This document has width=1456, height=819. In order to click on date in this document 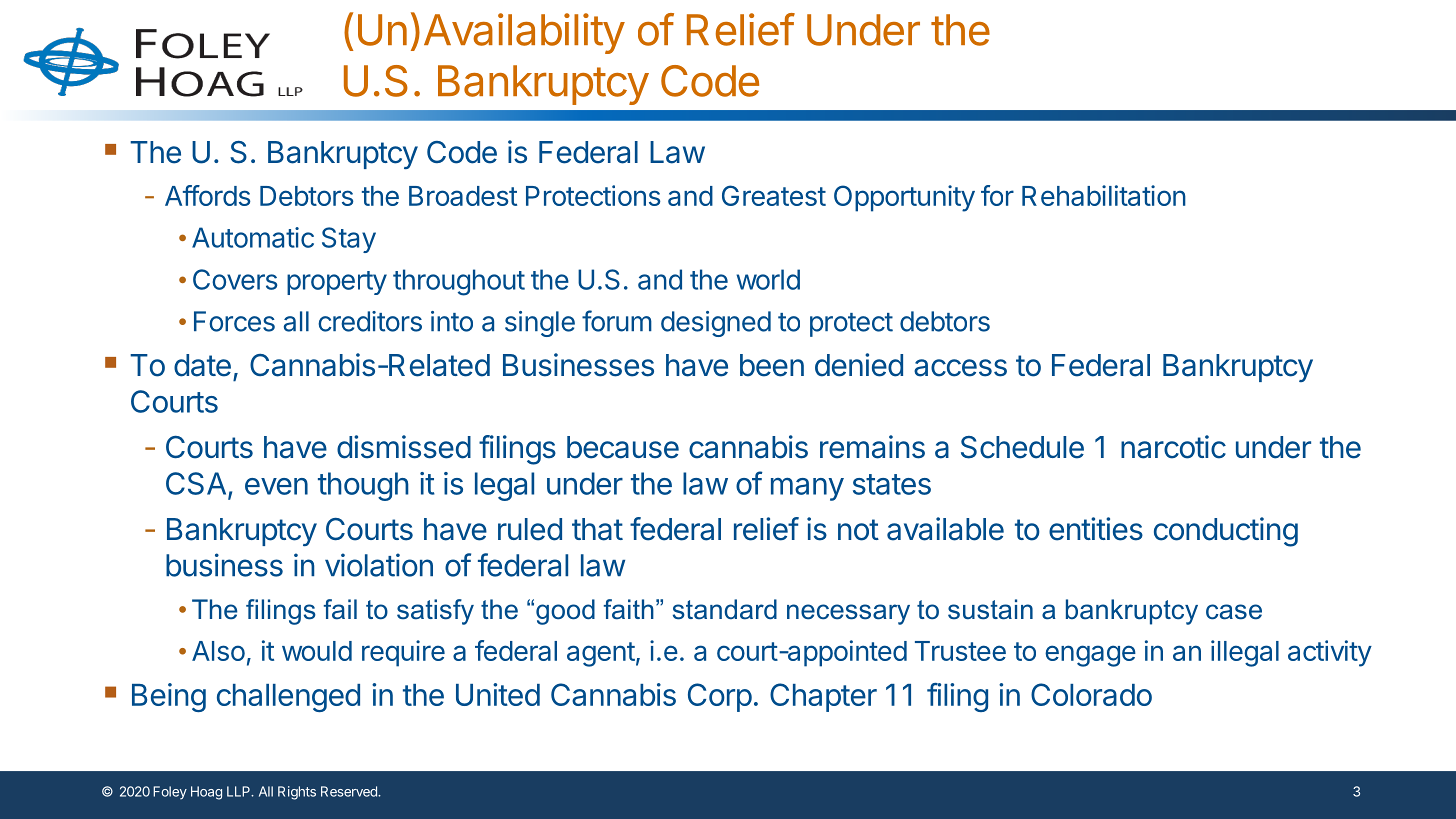, I will do `click(202, 365)`.
